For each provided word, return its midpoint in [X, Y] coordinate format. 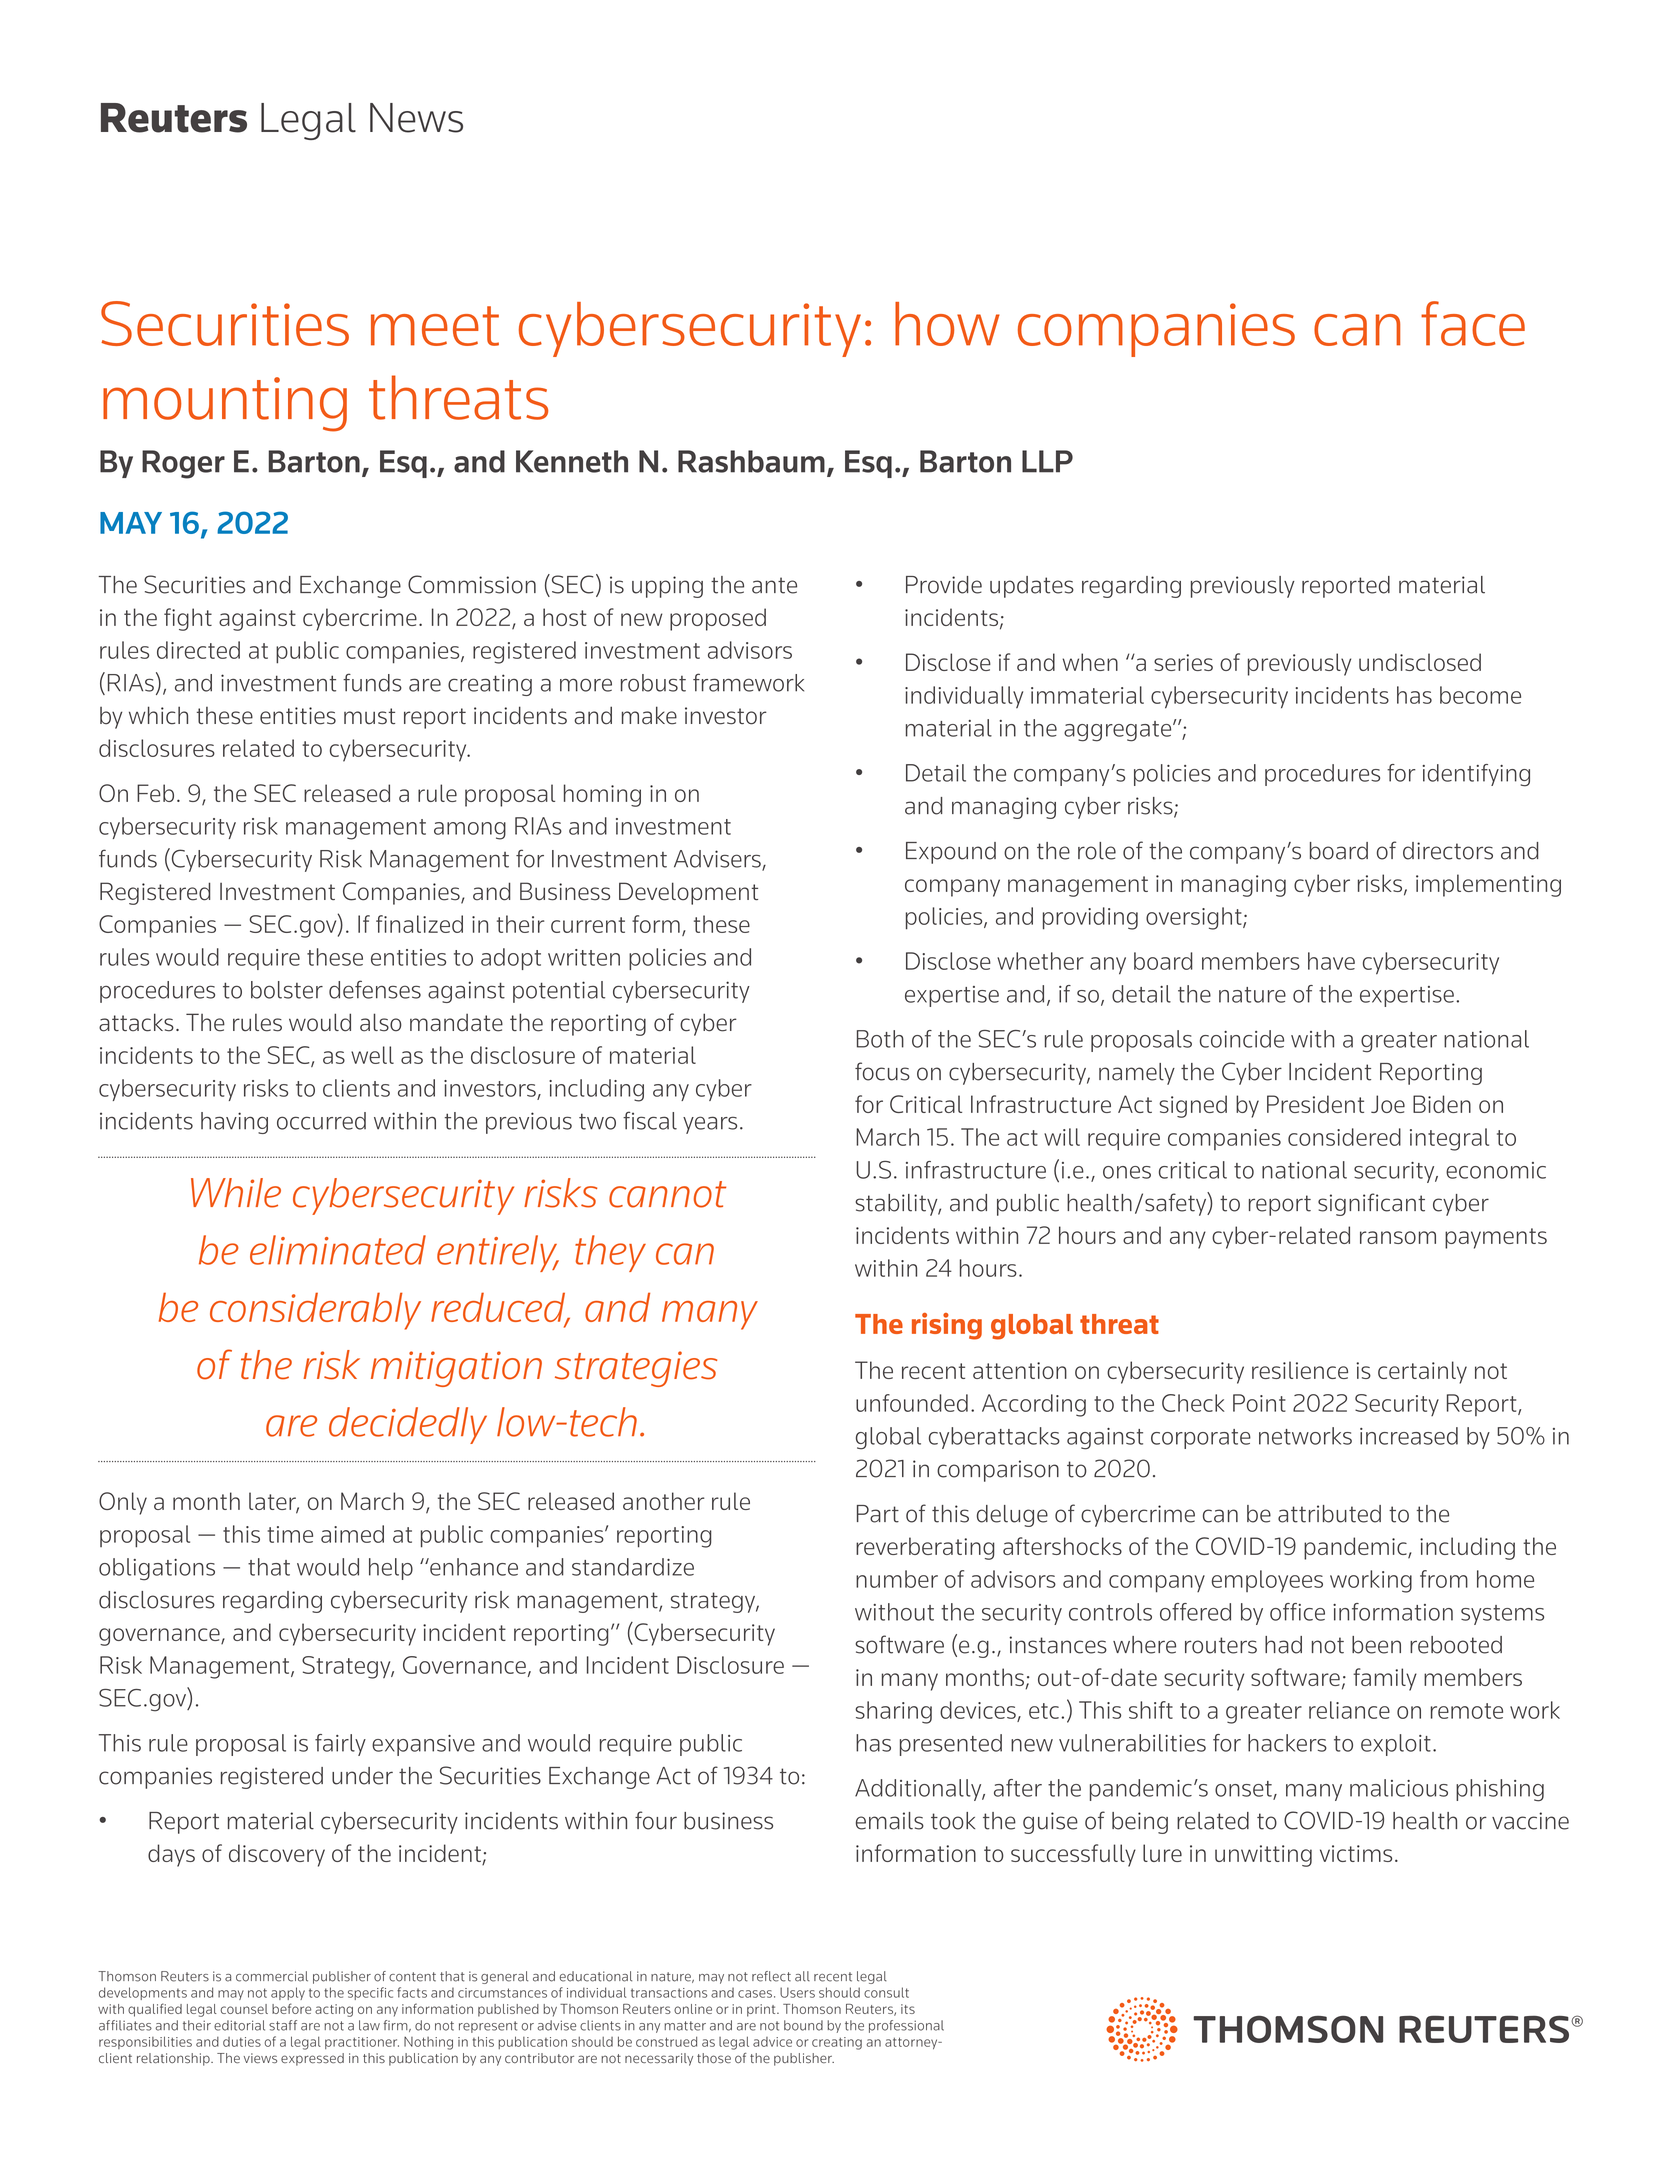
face [1473, 323]
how [947, 324]
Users [797, 1992]
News [416, 118]
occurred [321, 1121]
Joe [1388, 1104]
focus [882, 1071]
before [291, 2008]
